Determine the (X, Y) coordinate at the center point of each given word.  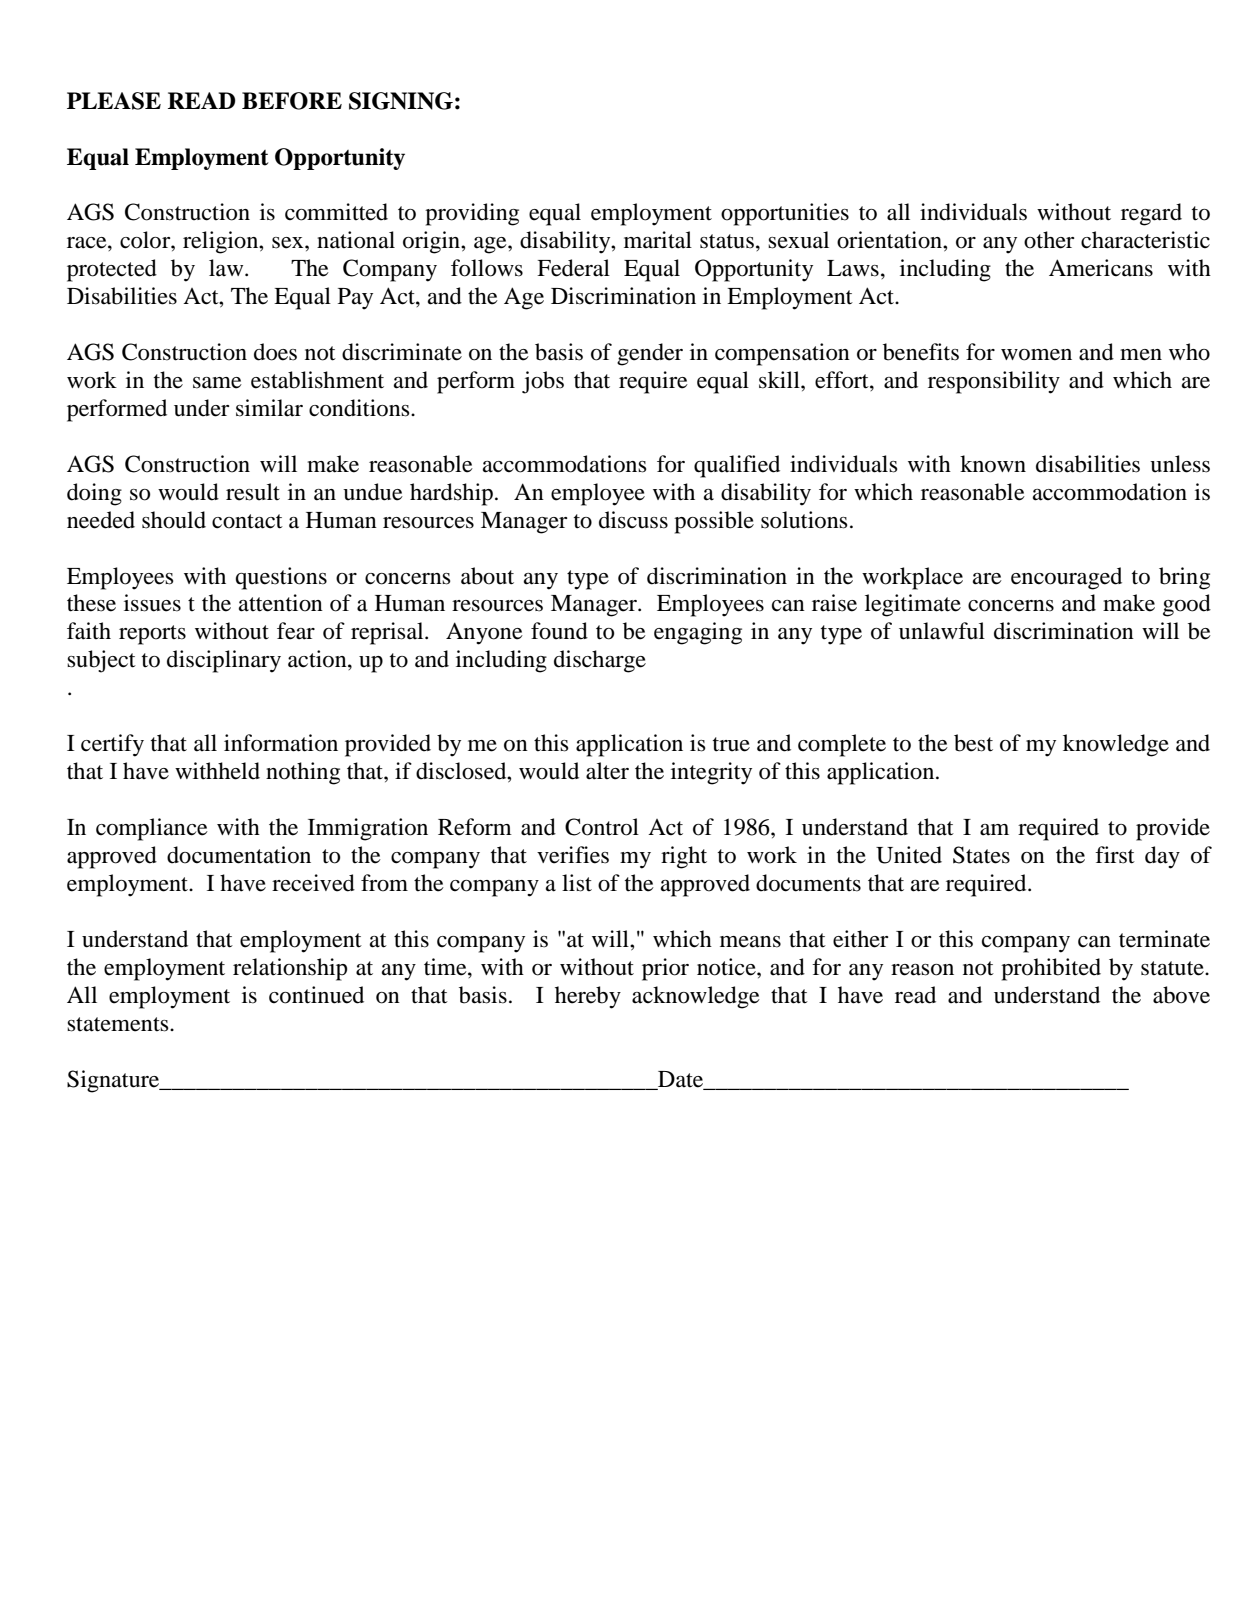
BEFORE (292, 101)
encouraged (1066, 578)
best (973, 743)
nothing (303, 773)
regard (1151, 214)
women (1036, 355)
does (275, 352)
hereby (588, 997)
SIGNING (401, 101)
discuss (633, 520)
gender (650, 354)
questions (281, 578)
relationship (290, 969)
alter (607, 771)
